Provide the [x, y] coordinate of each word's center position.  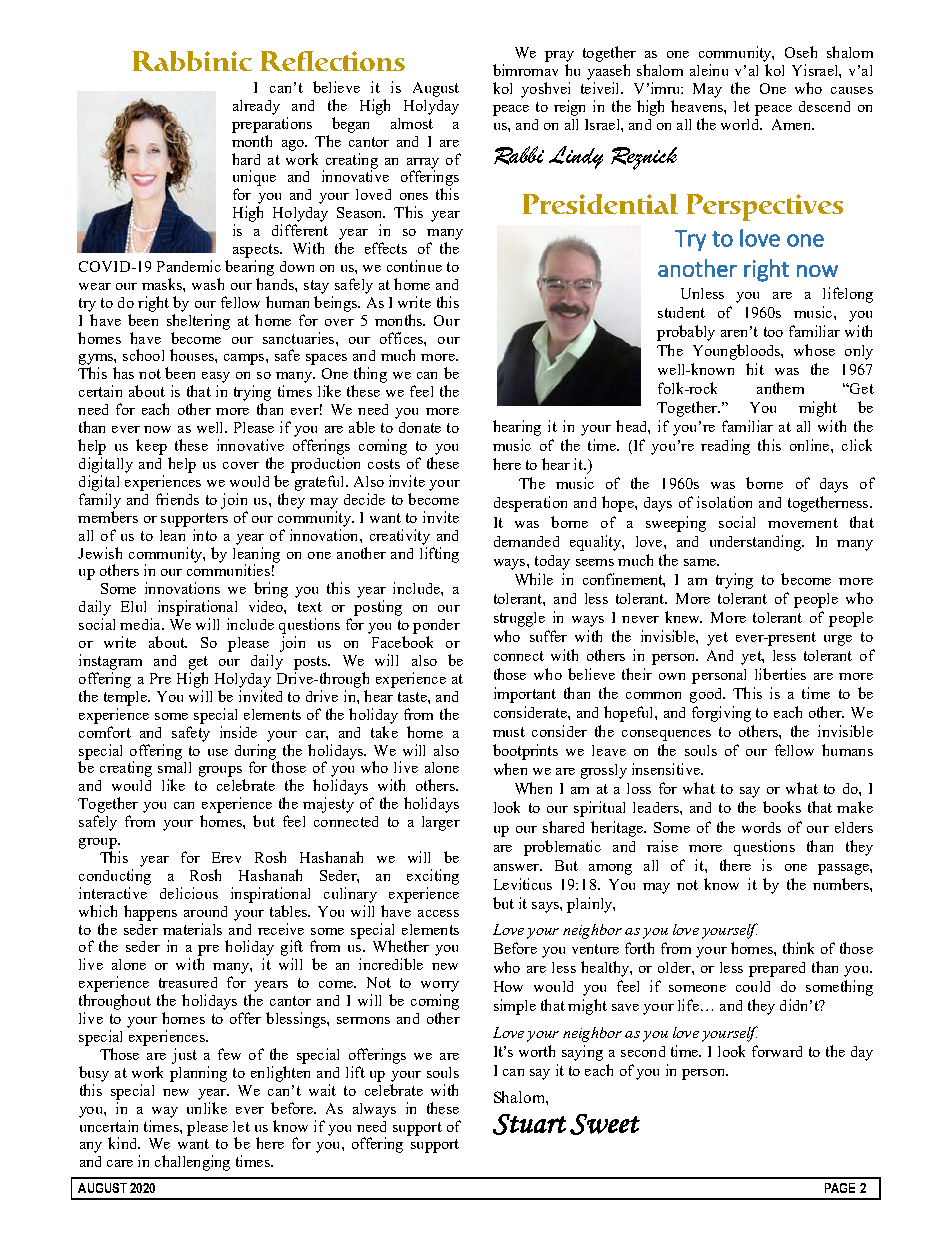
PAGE [840, 1188]
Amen [792, 124]
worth [537, 1051]
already [256, 107]
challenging [192, 1163]
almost [412, 123]
